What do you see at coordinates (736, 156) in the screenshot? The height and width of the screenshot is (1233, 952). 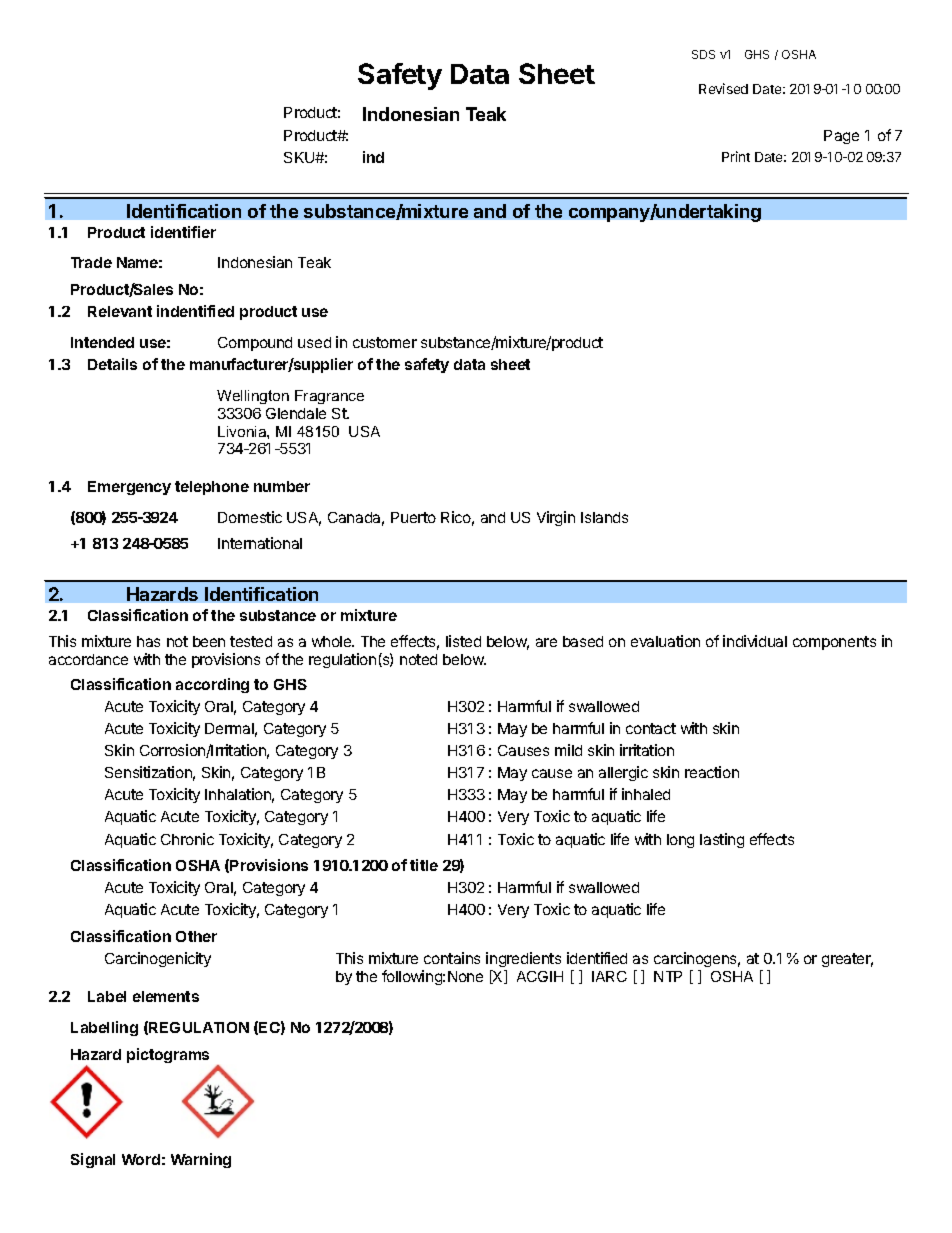 I see `Print` at bounding box center [736, 156].
